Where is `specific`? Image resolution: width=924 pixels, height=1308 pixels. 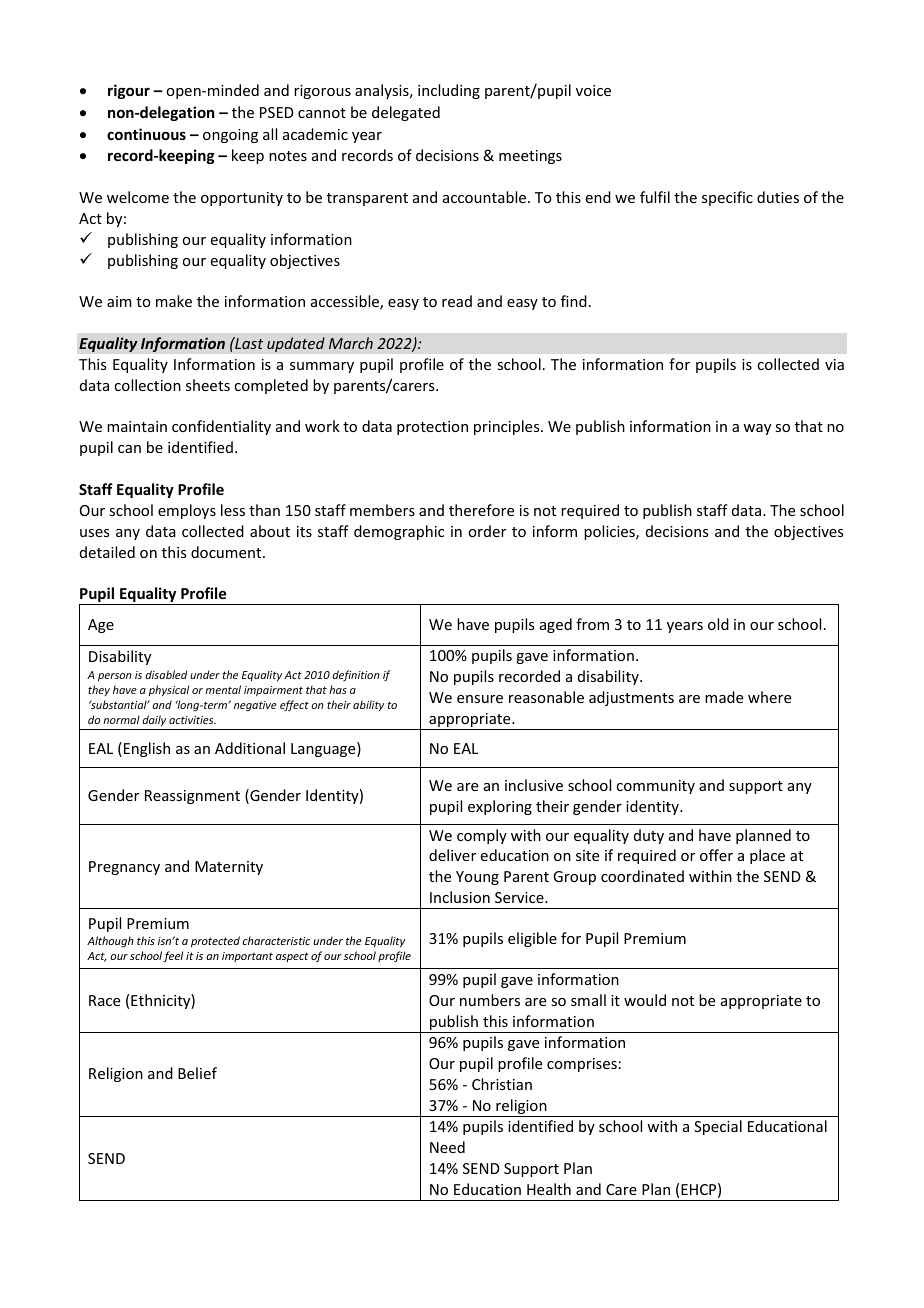 specific is located at coordinates (727, 198).
